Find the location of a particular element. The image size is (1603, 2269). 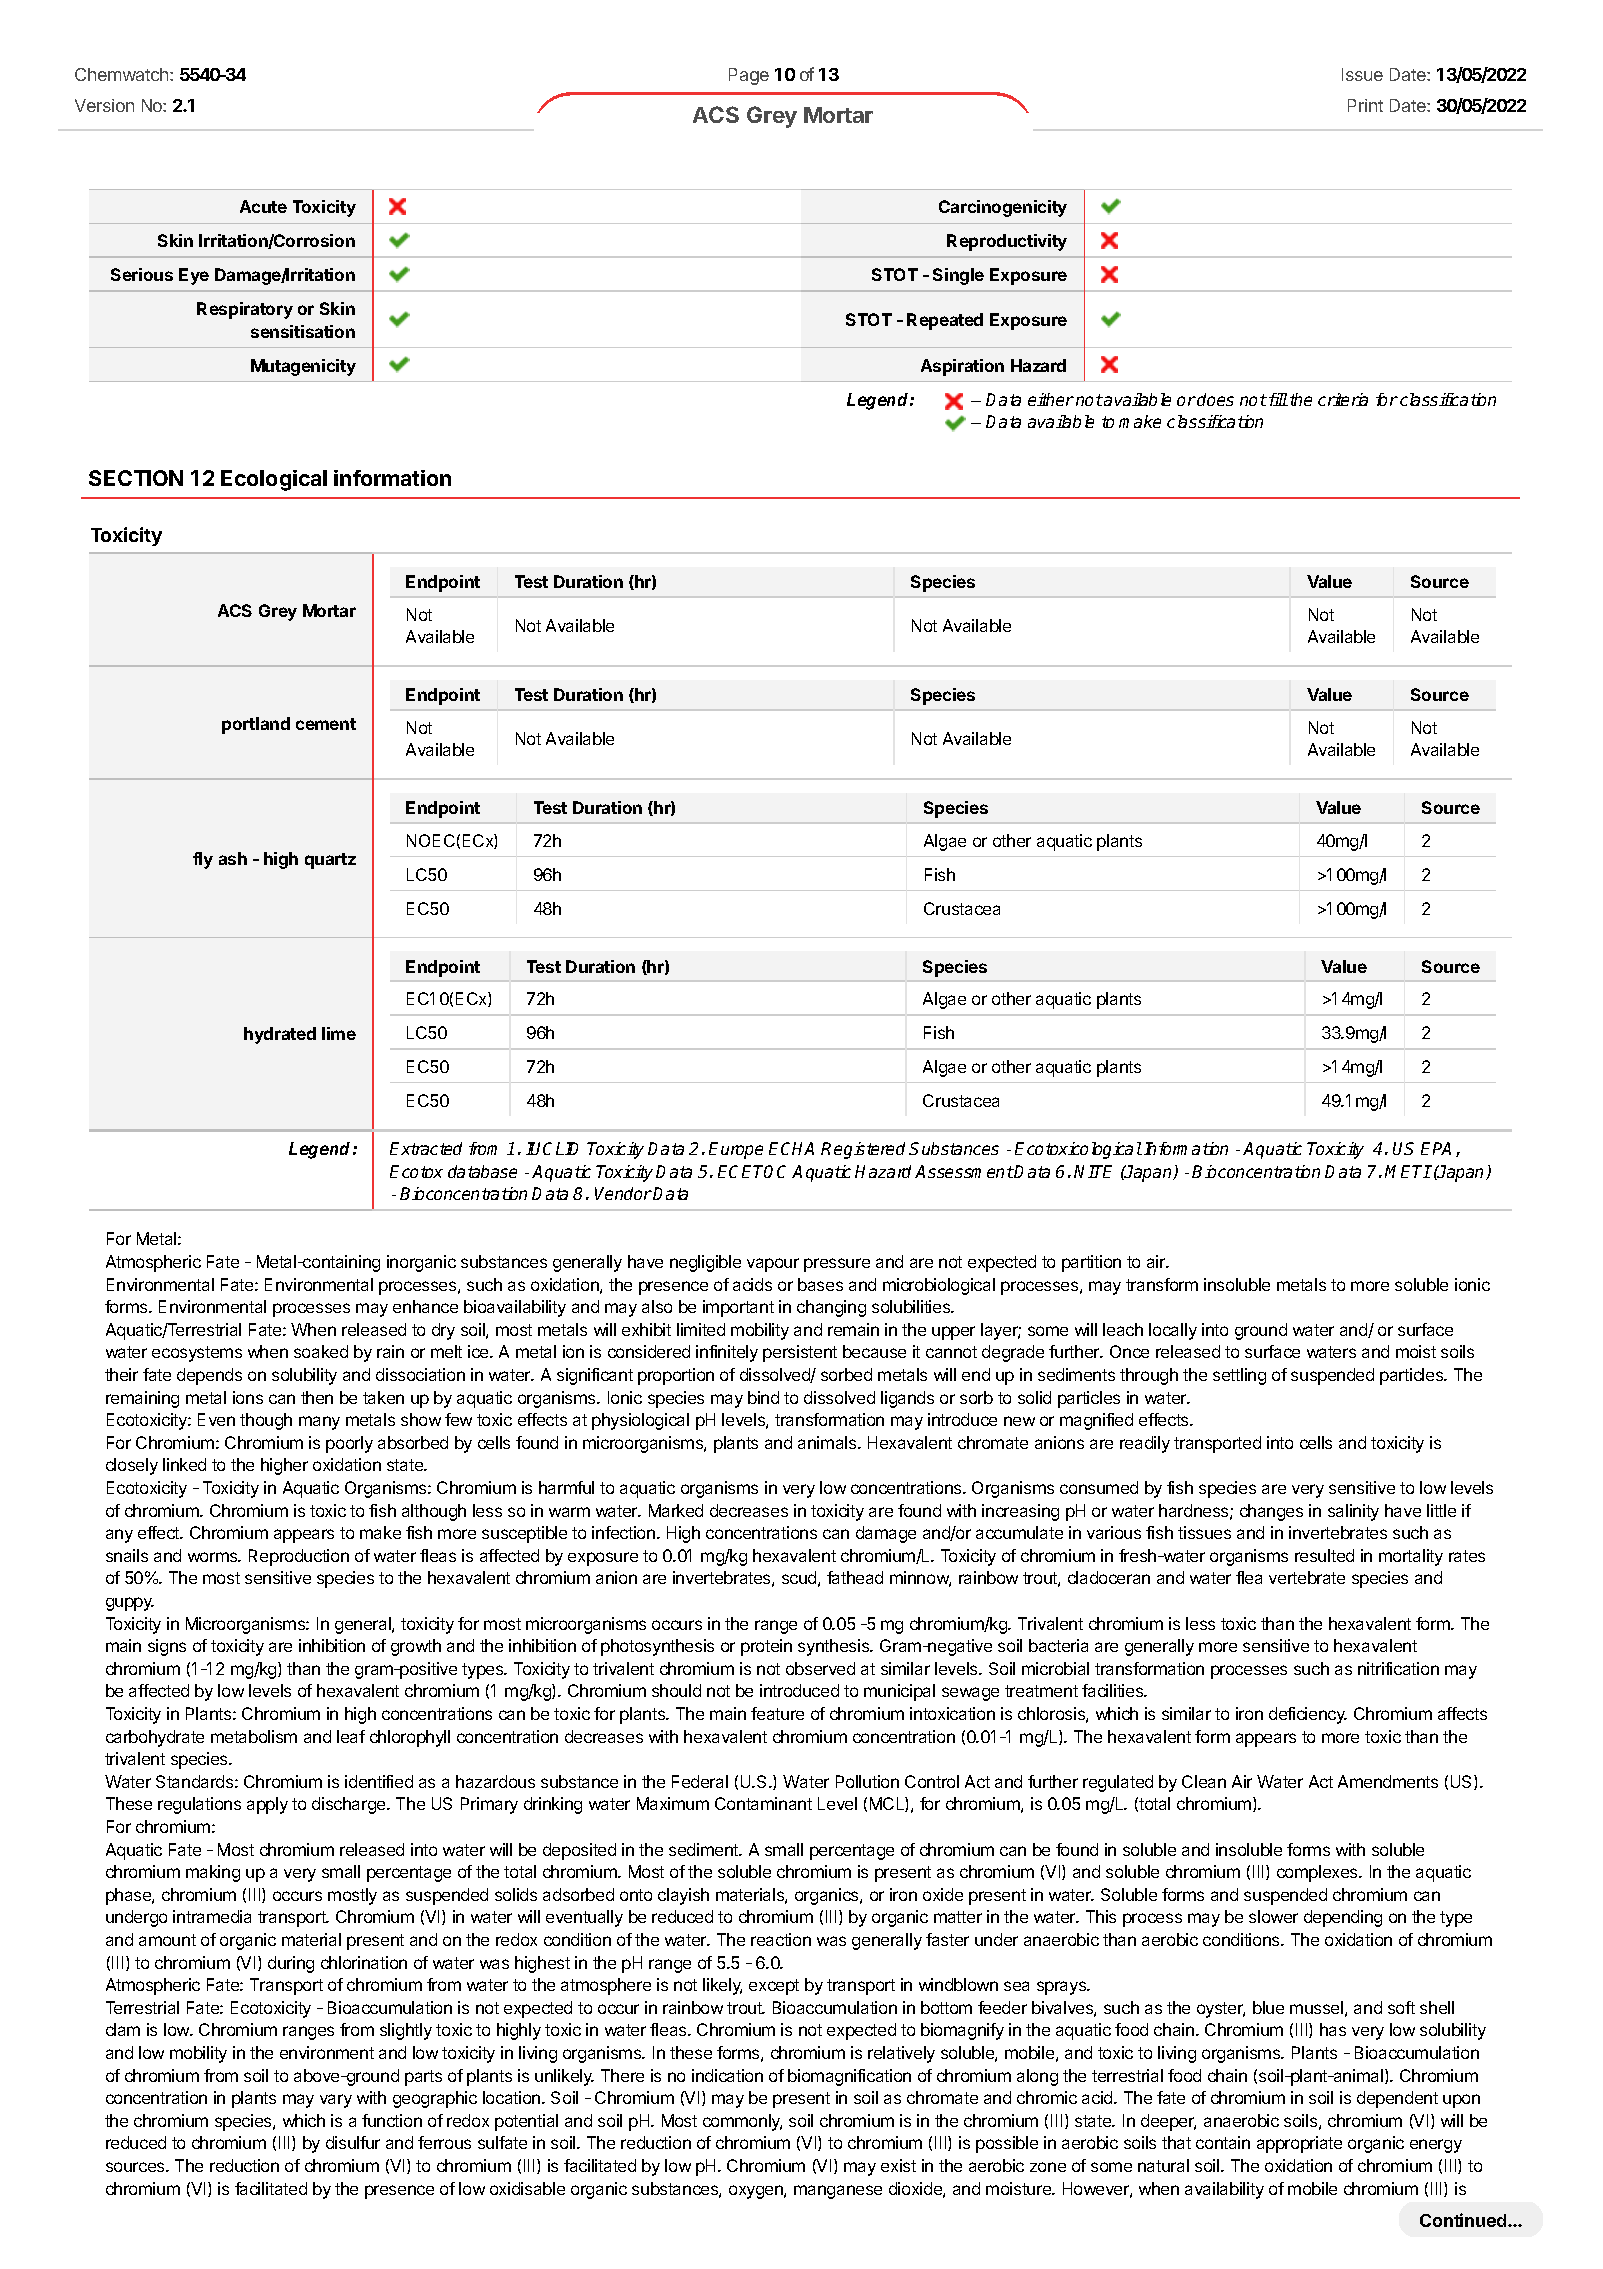

EPA is located at coordinates (1436, 1148).
